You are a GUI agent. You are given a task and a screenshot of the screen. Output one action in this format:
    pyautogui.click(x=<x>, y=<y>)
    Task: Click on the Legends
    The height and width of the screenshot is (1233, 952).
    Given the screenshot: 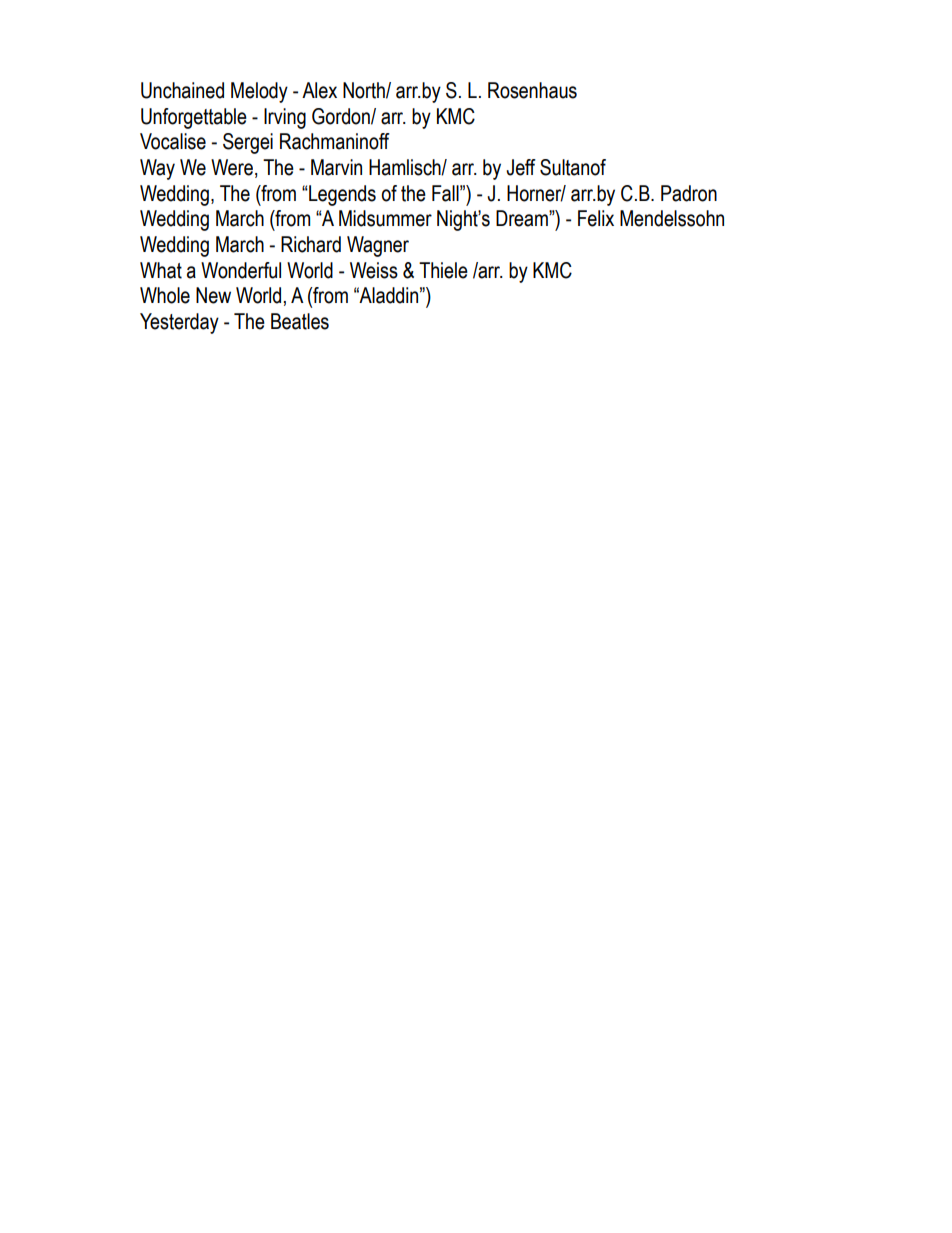 What is the action you would take?
    pyautogui.click(x=341, y=195)
